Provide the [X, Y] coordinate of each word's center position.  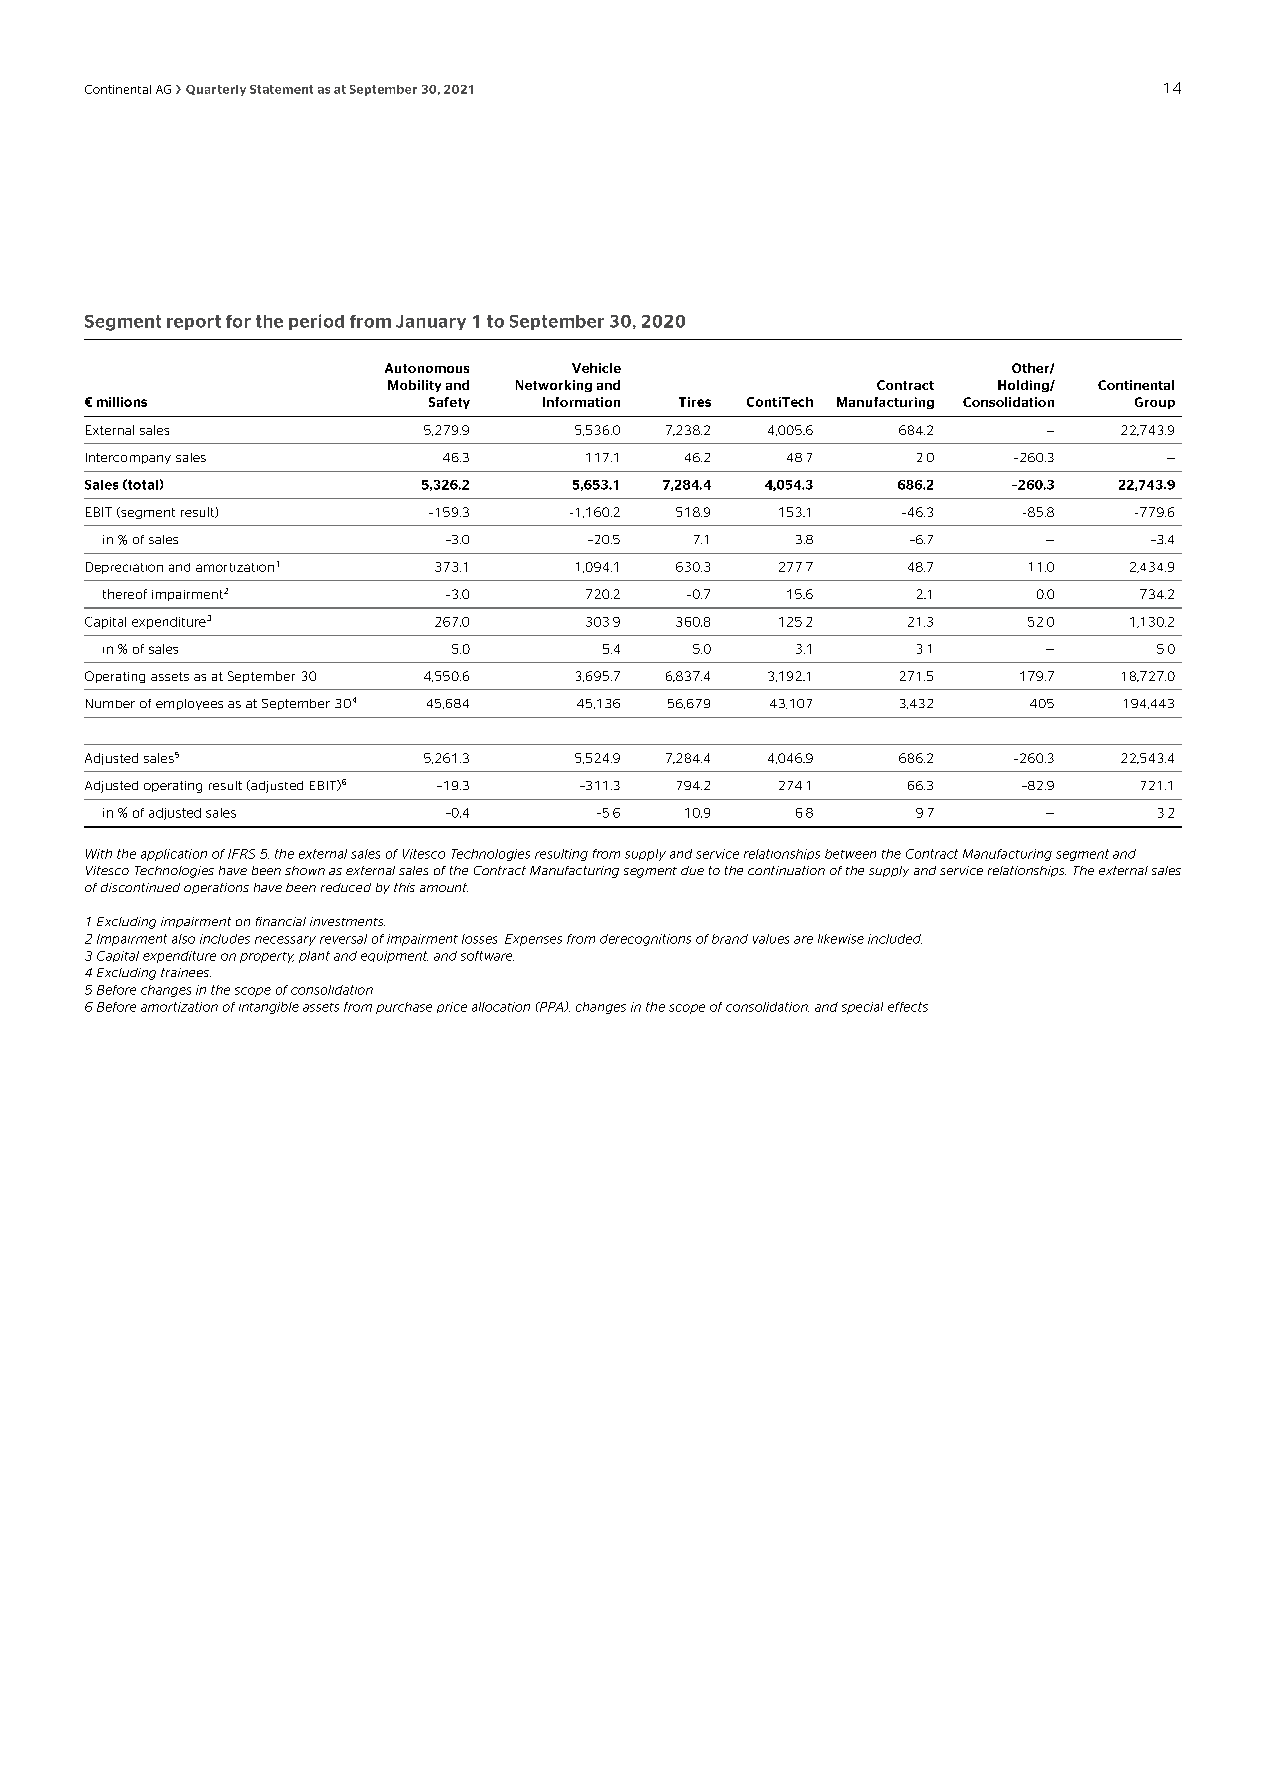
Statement [281, 89]
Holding [1024, 386]
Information [581, 402]
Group [1155, 403]
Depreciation [124, 568]
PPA [551, 1007]
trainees [186, 972]
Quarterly [216, 90]
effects [908, 1007]
